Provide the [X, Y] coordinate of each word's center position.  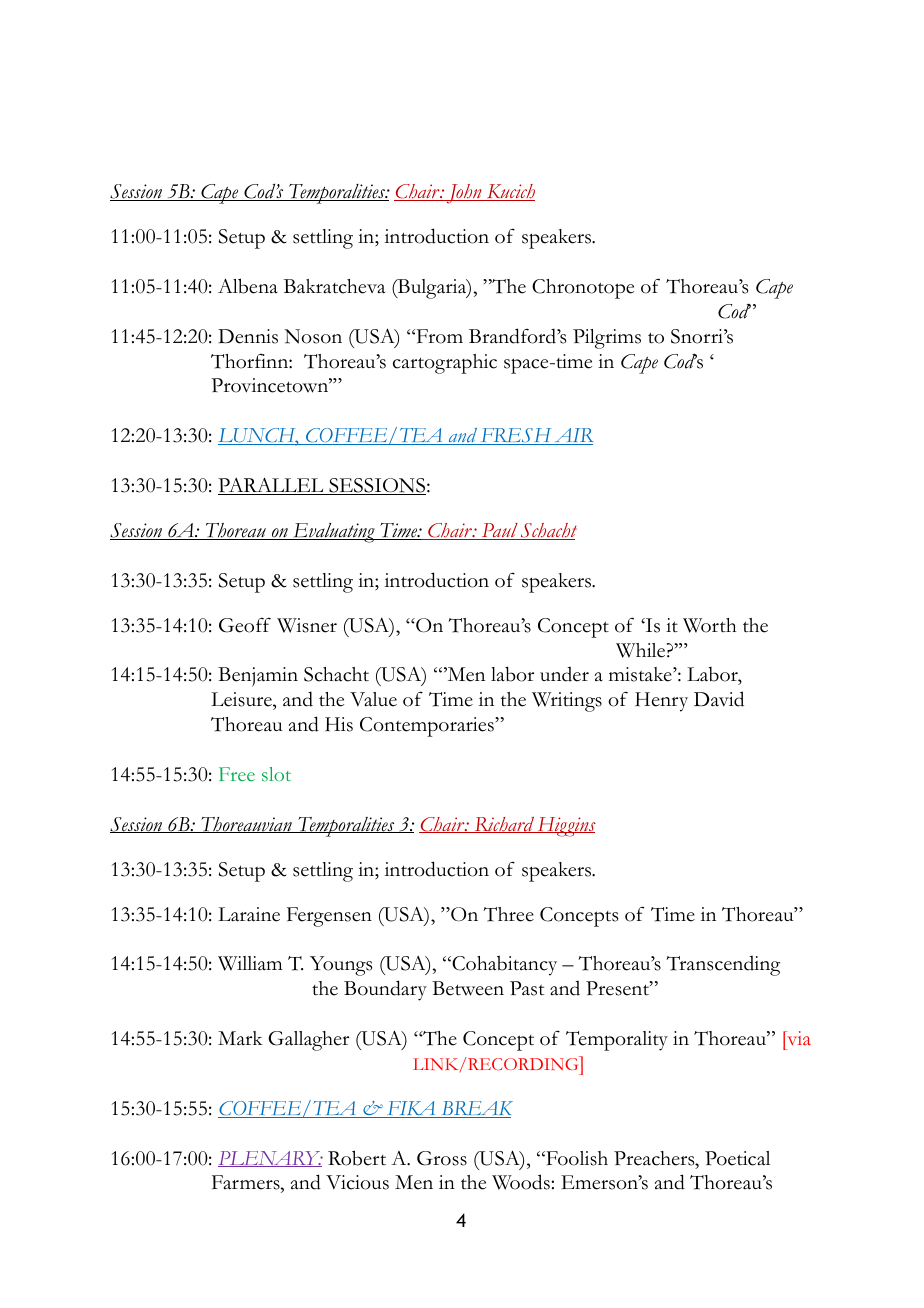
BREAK [476, 1109]
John [464, 194]
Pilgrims [607, 339]
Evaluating [334, 533]
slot [276, 774]
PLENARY [270, 1159]
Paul [500, 531]
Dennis [248, 336]
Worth [709, 625]
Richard [504, 825]
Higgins [565, 827]
